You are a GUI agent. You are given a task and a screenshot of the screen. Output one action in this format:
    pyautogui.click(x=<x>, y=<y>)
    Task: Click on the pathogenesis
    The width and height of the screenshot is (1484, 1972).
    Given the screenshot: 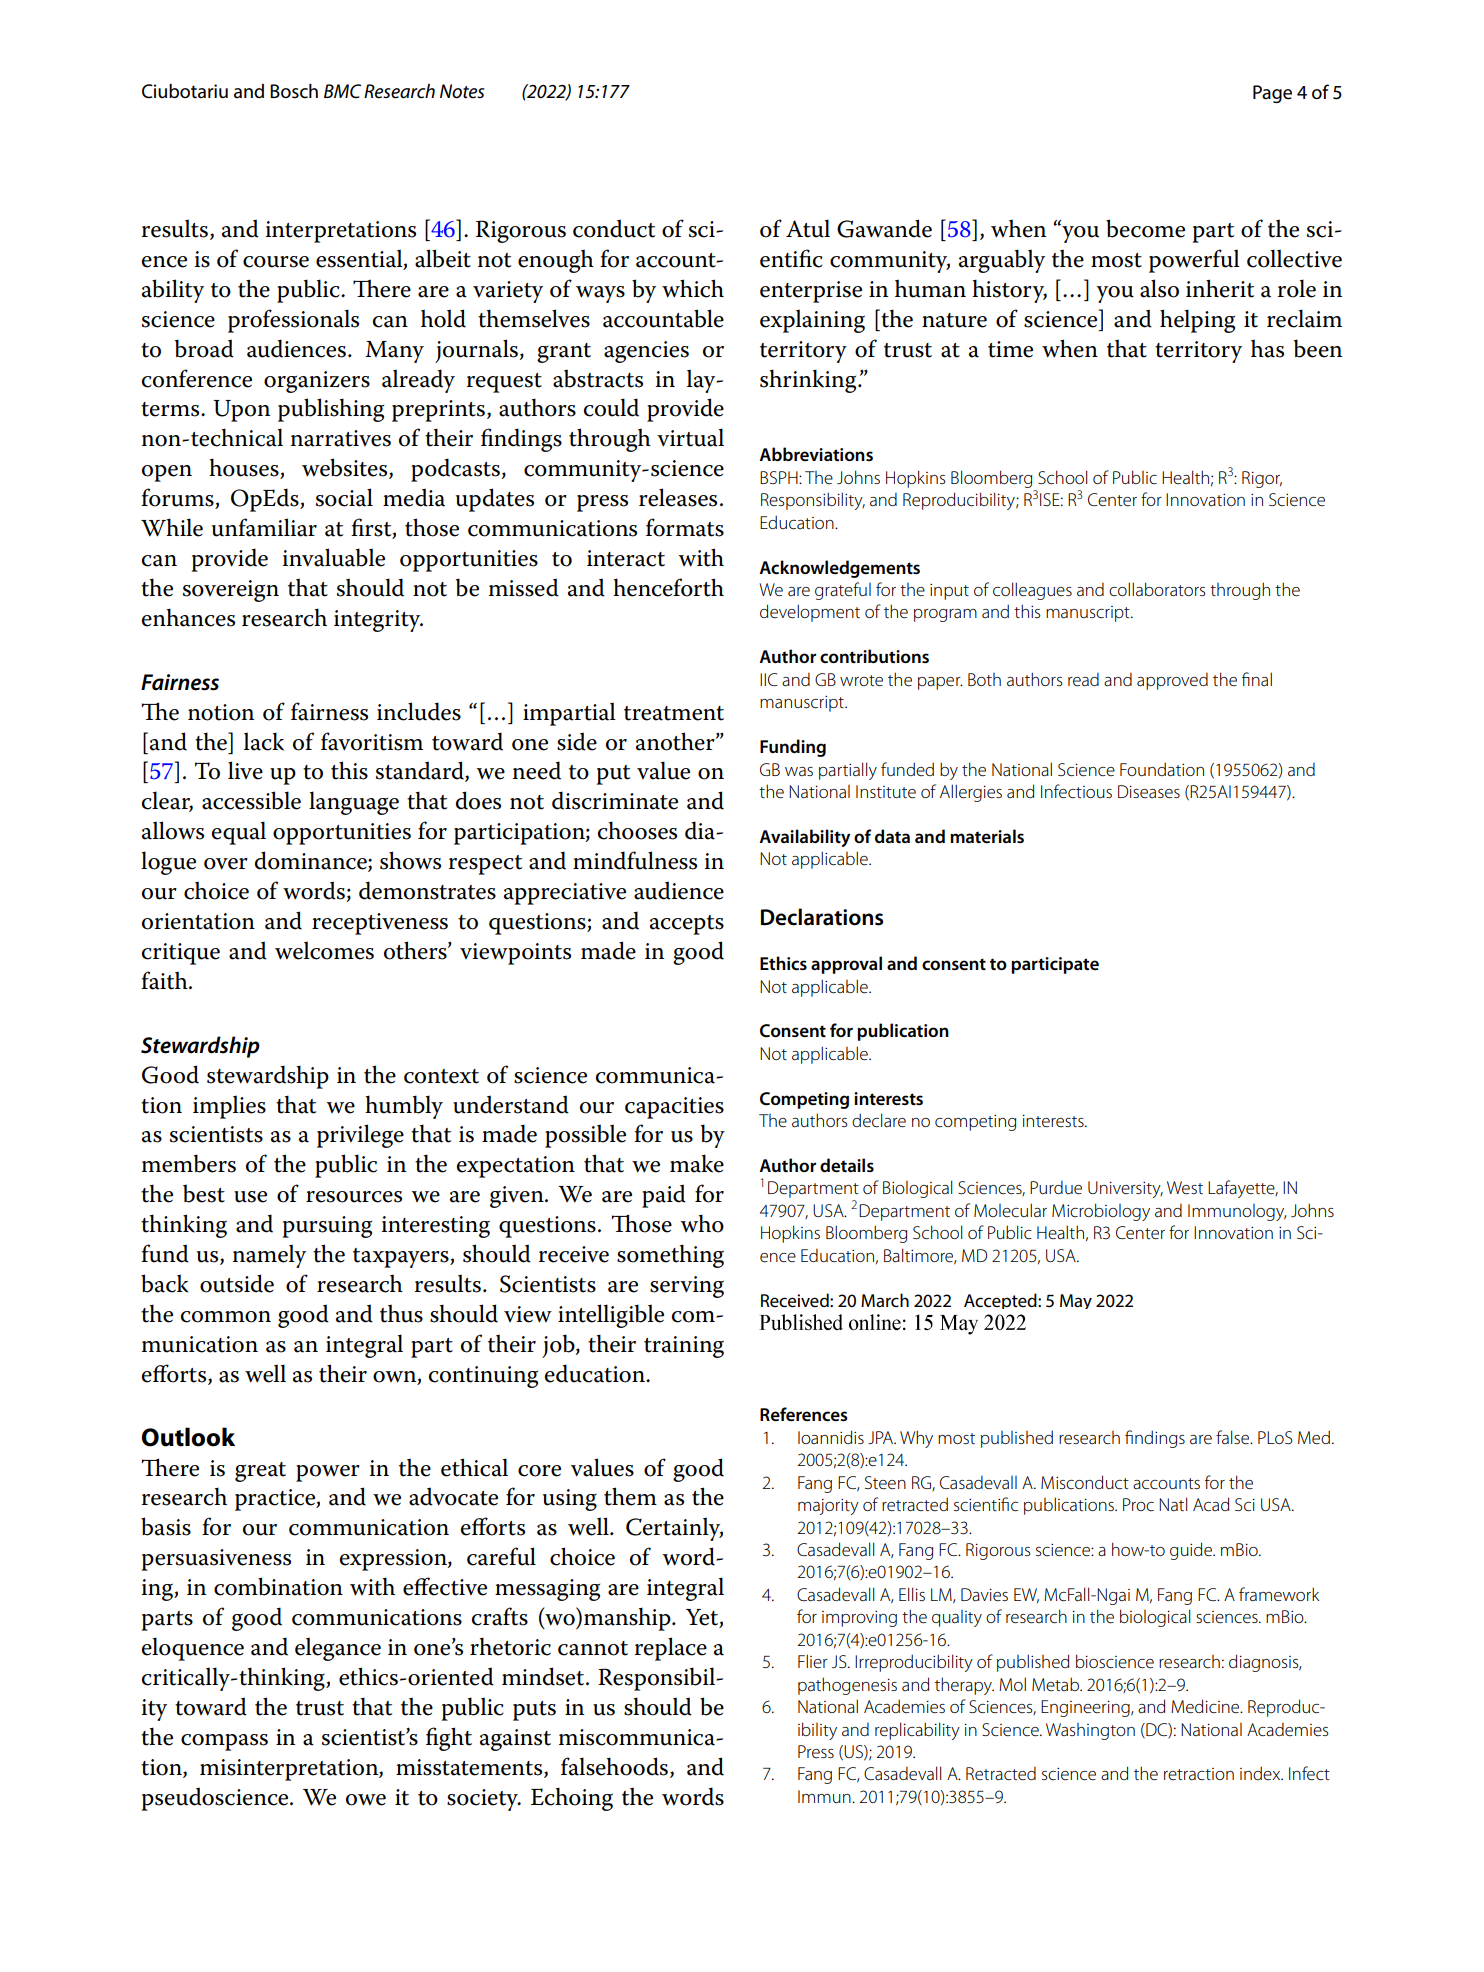 What is the action you would take?
    pyautogui.click(x=847, y=1686)
